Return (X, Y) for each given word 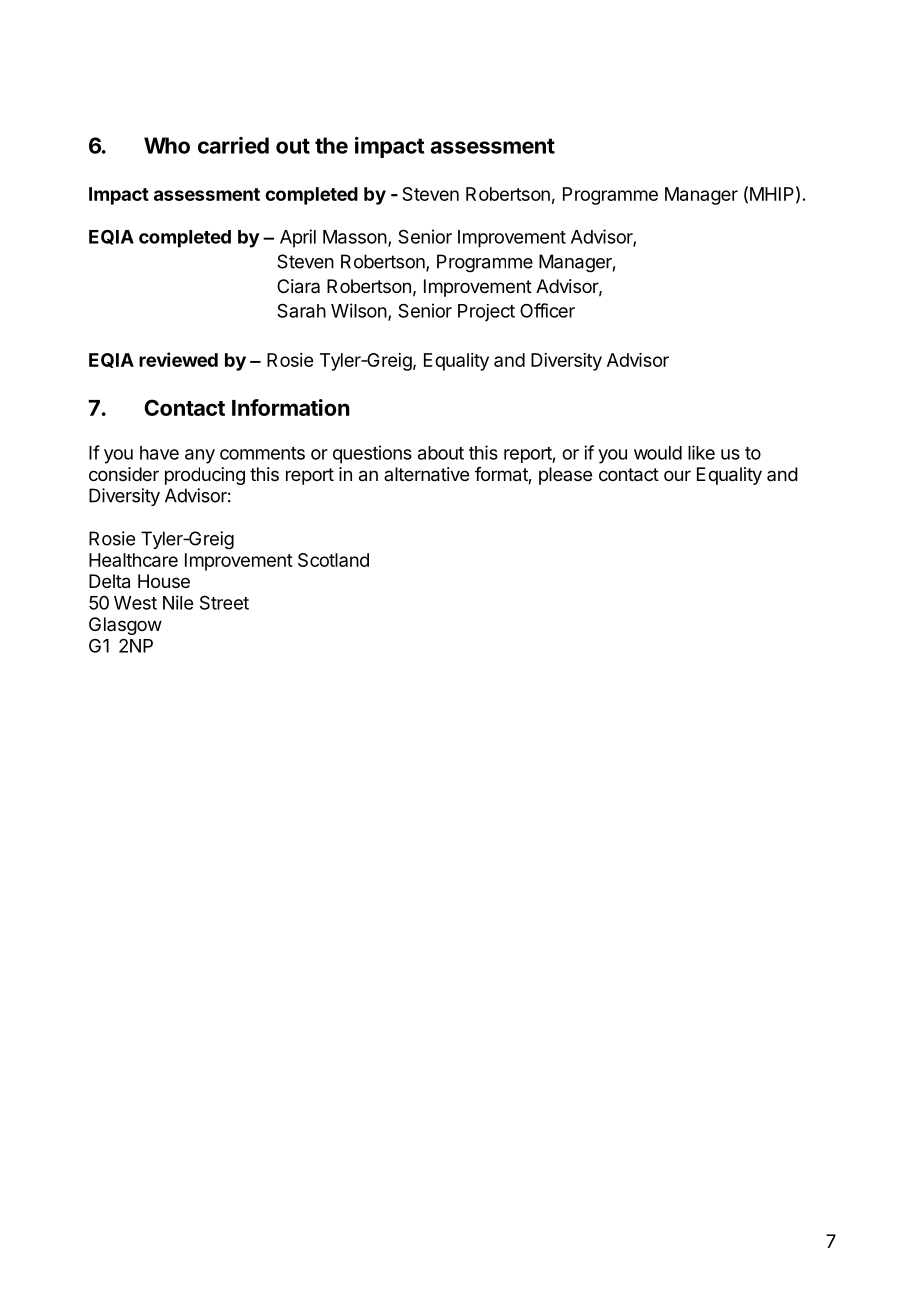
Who (167, 145)
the (331, 145)
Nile (178, 602)
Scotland (333, 560)
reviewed (178, 359)
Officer (547, 310)
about (441, 453)
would (658, 453)
